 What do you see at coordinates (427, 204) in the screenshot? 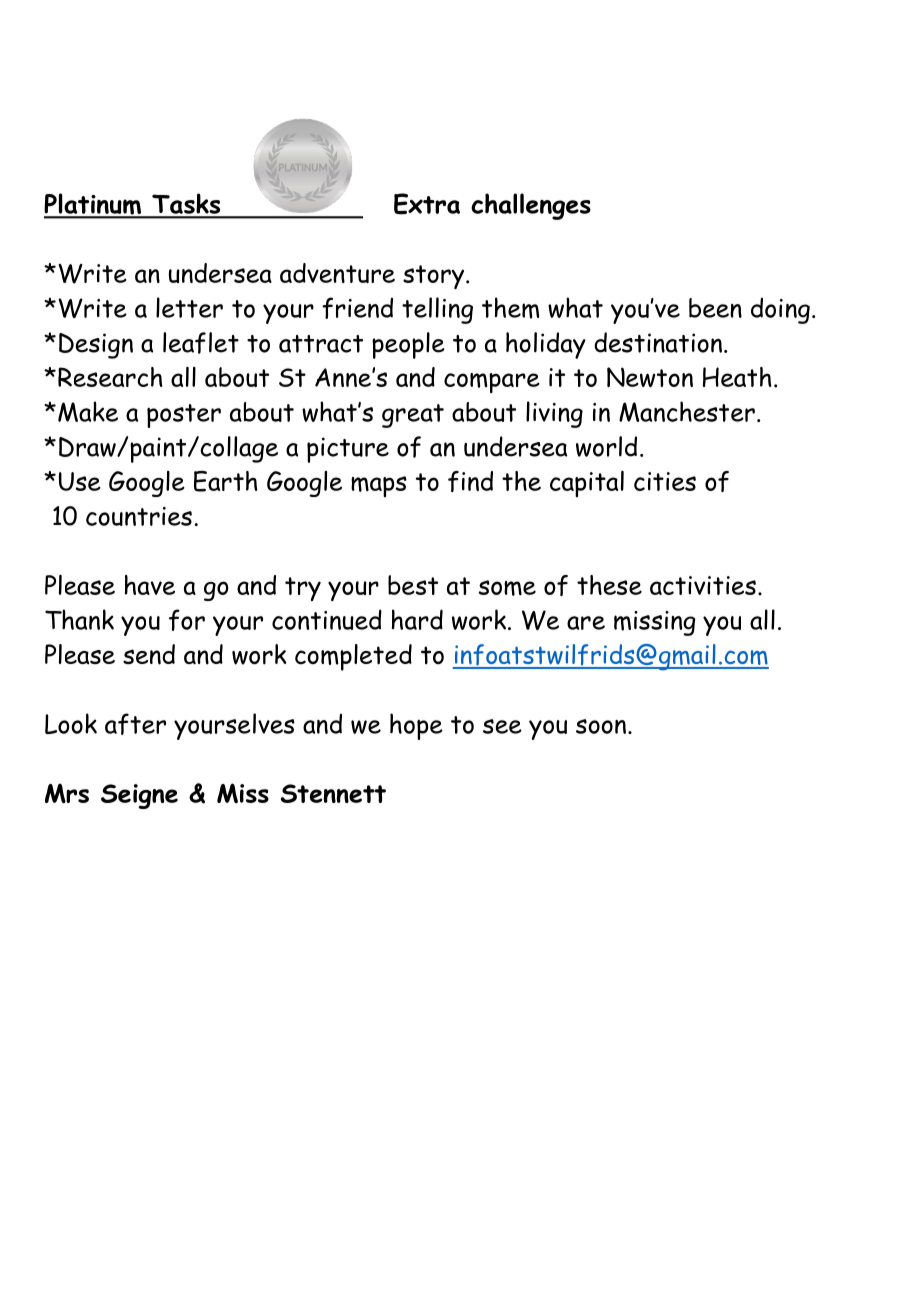
I see `Extra` at bounding box center [427, 204].
